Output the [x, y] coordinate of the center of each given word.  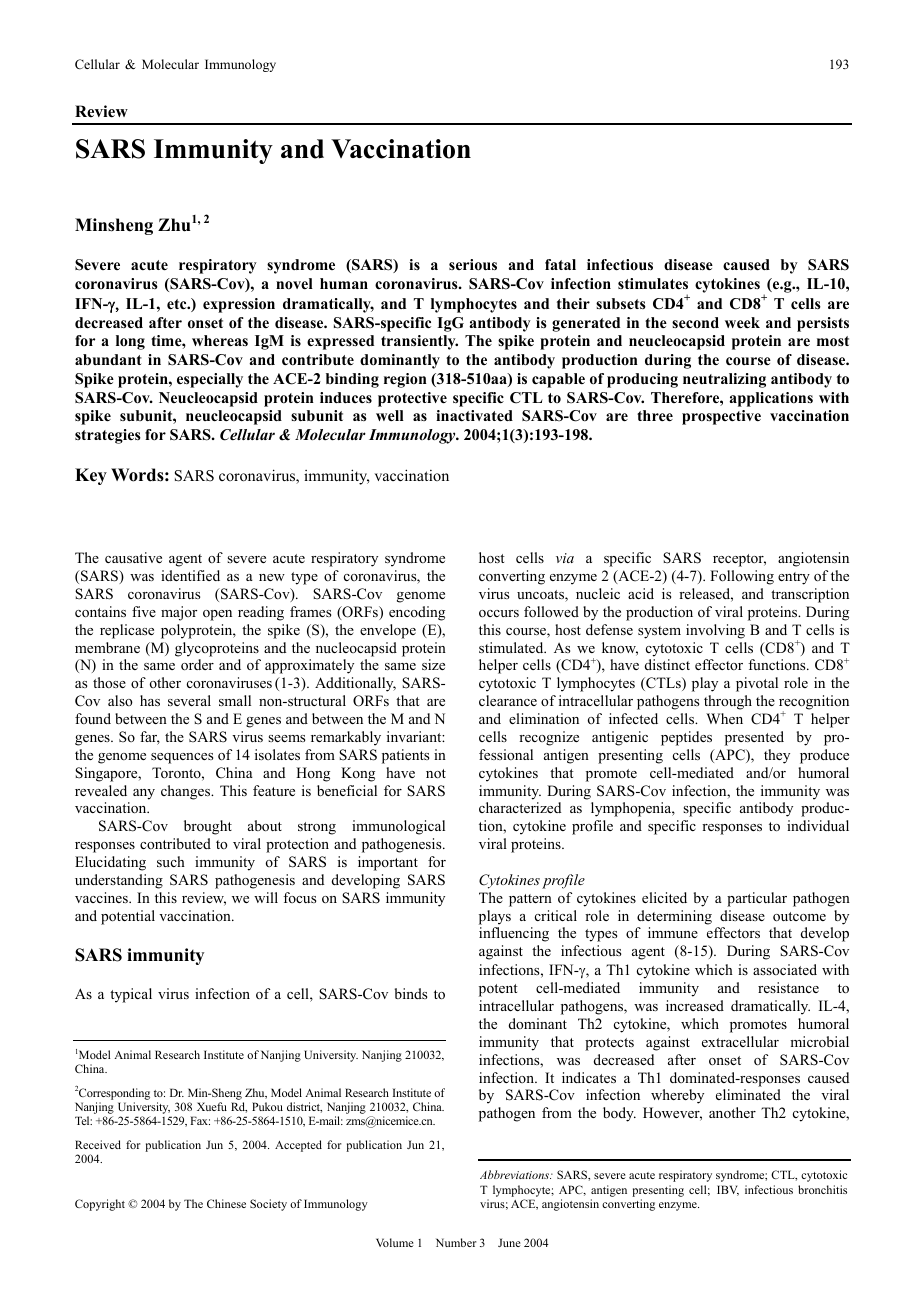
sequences [182, 758]
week [742, 322]
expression [239, 305]
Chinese [226, 1203]
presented [754, 738]
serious [473, 265]
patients [405, 756]
